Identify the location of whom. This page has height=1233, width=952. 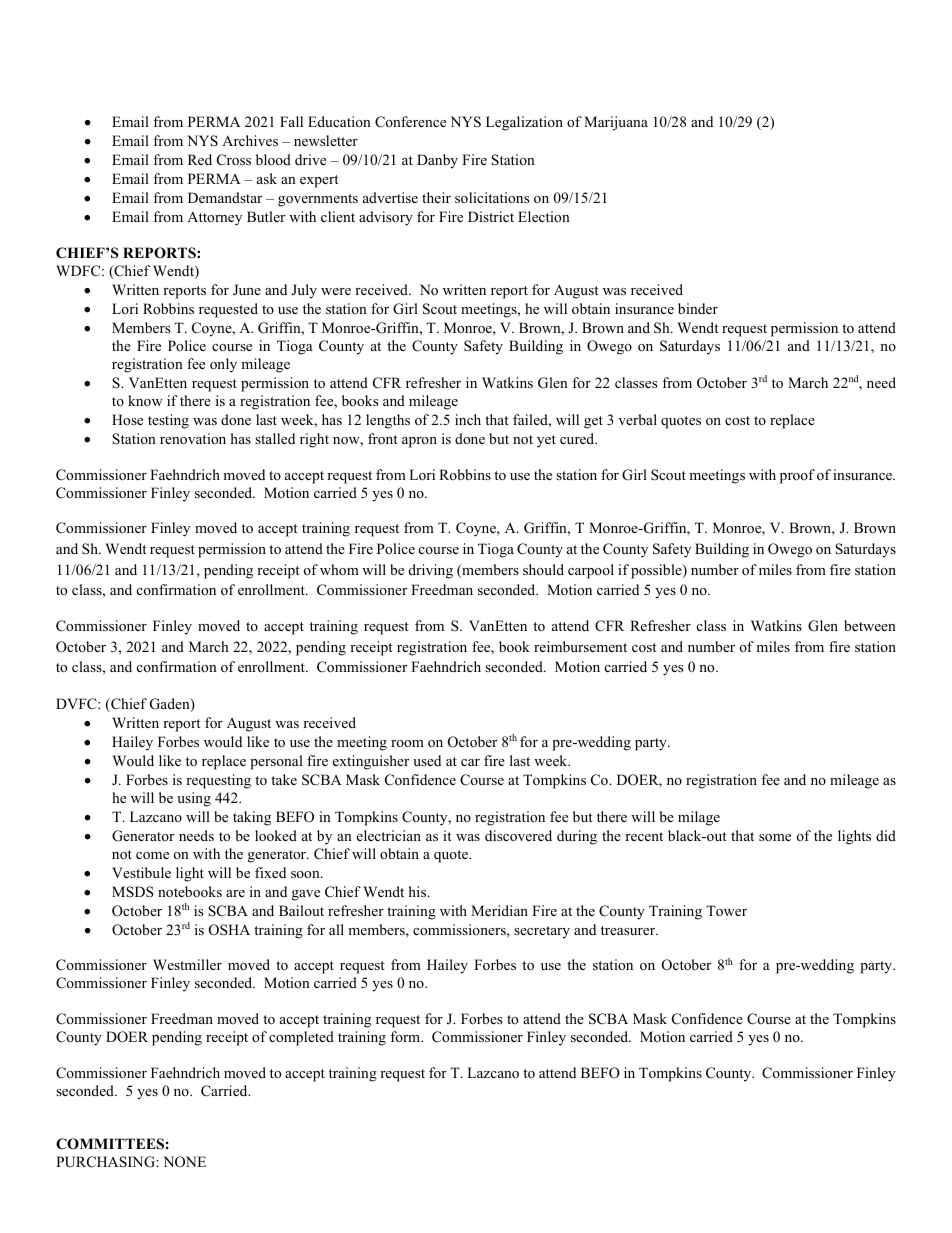
(339, 569).
